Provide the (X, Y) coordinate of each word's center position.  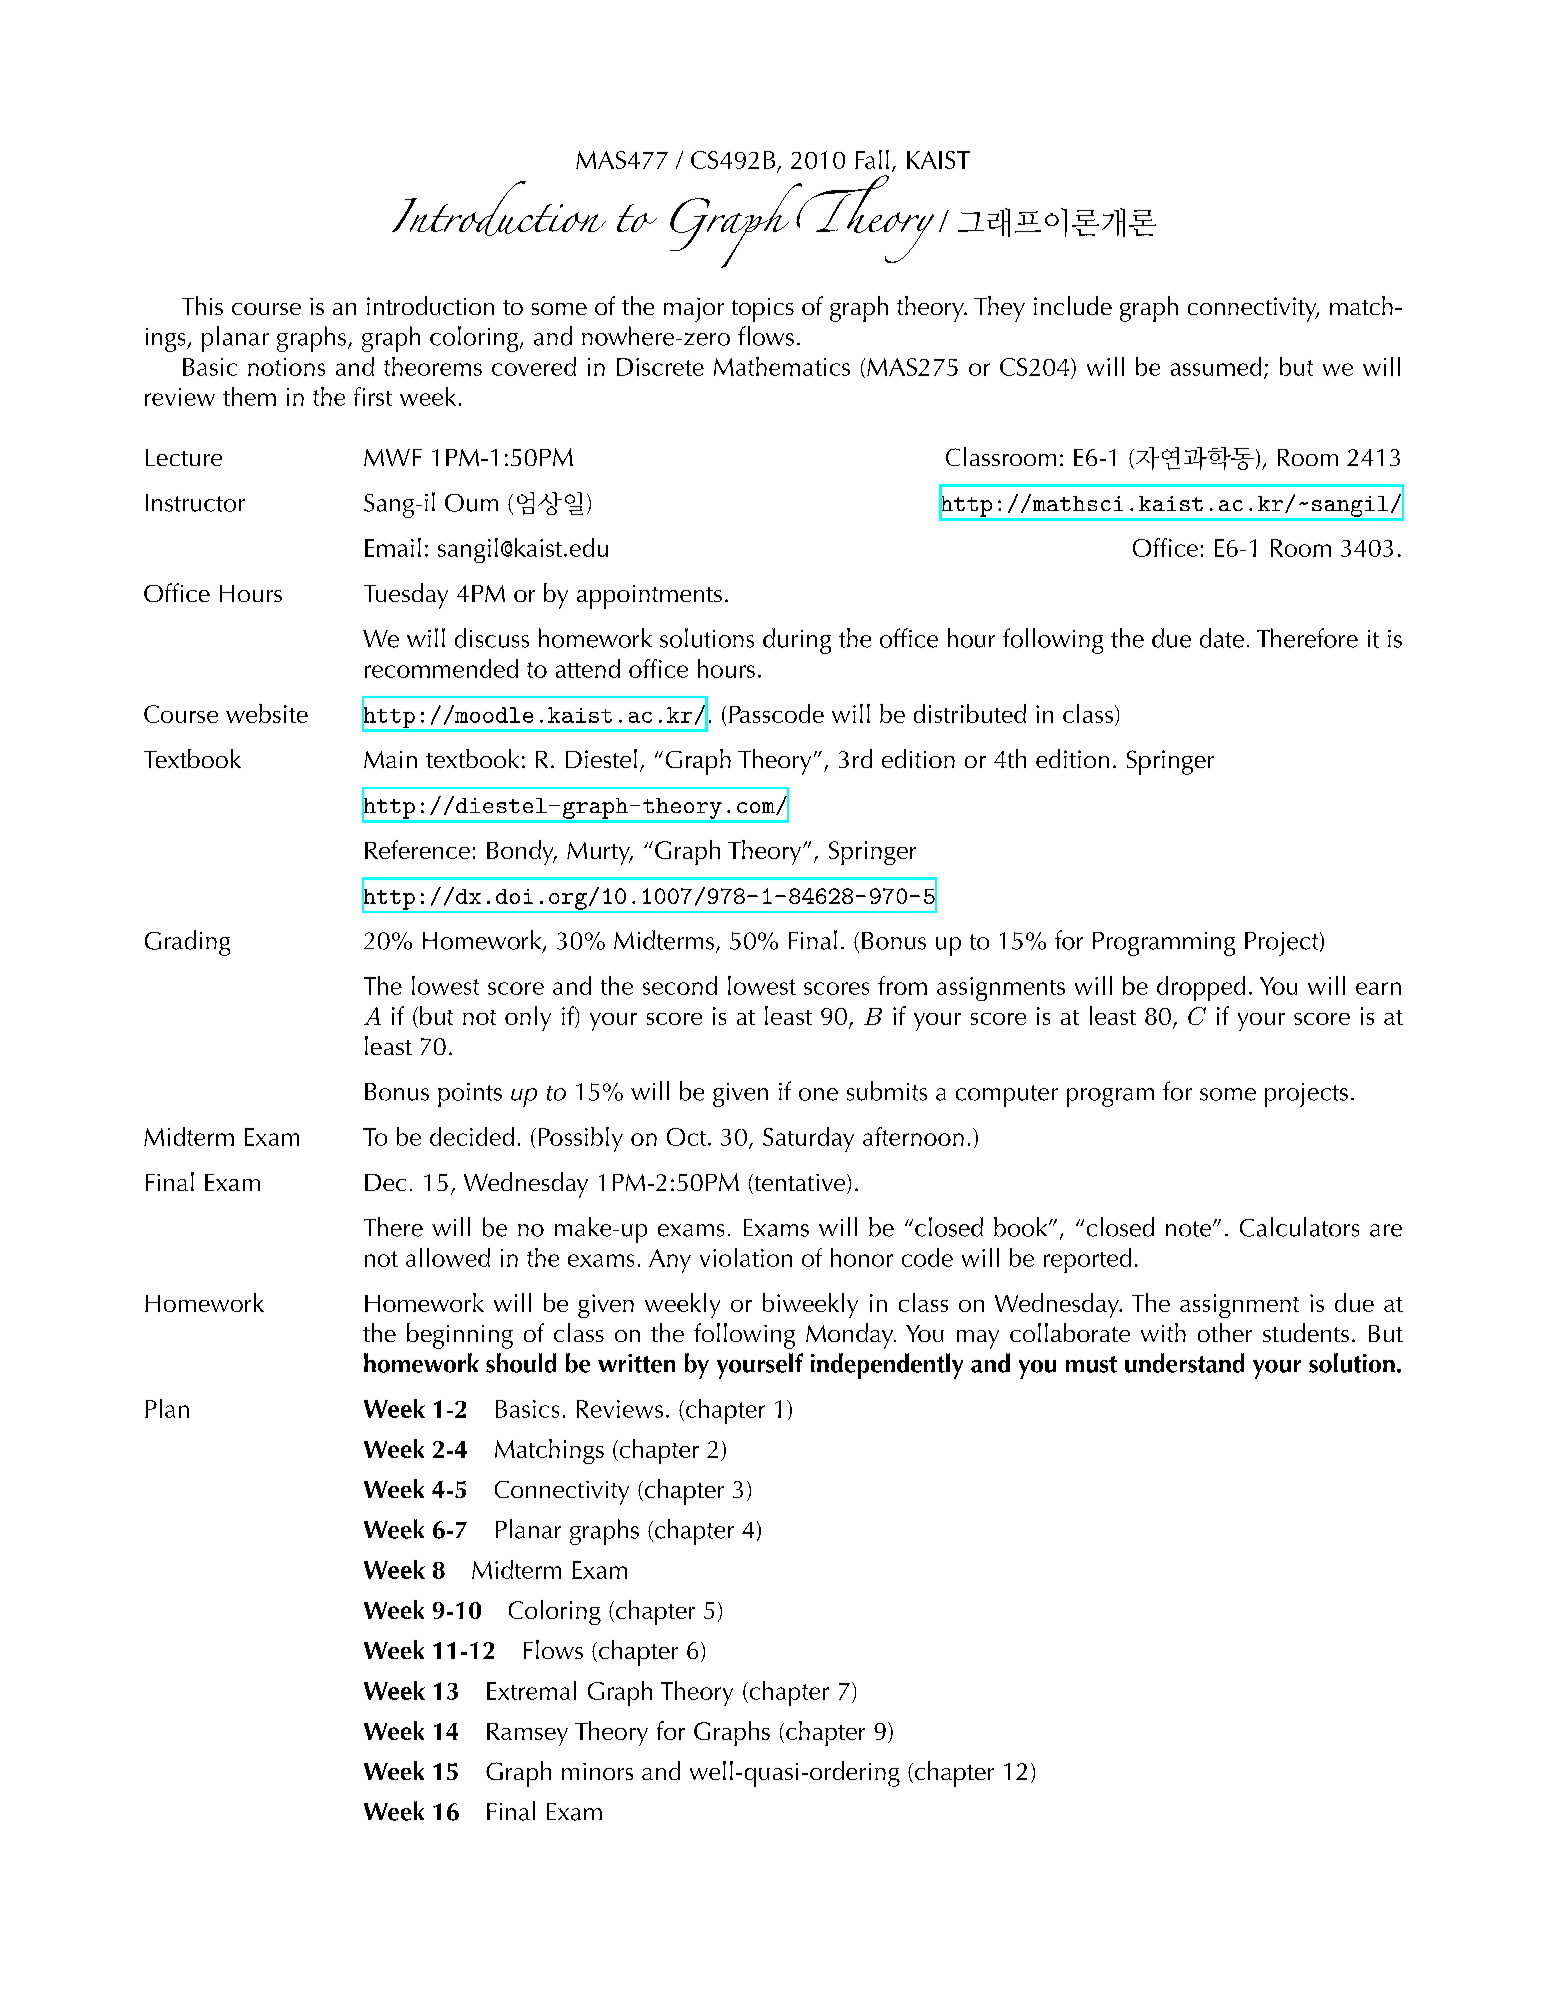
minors (597, 1771)
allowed (448, 1257)
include (1073, 305)
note (1190, 1229)
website (267, 713)
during (797, 641)
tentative (798, 1184)
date (1222, 638)
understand (1184, 1363)
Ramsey (527, 1734)
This (202, 305)
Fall (872, 159)
